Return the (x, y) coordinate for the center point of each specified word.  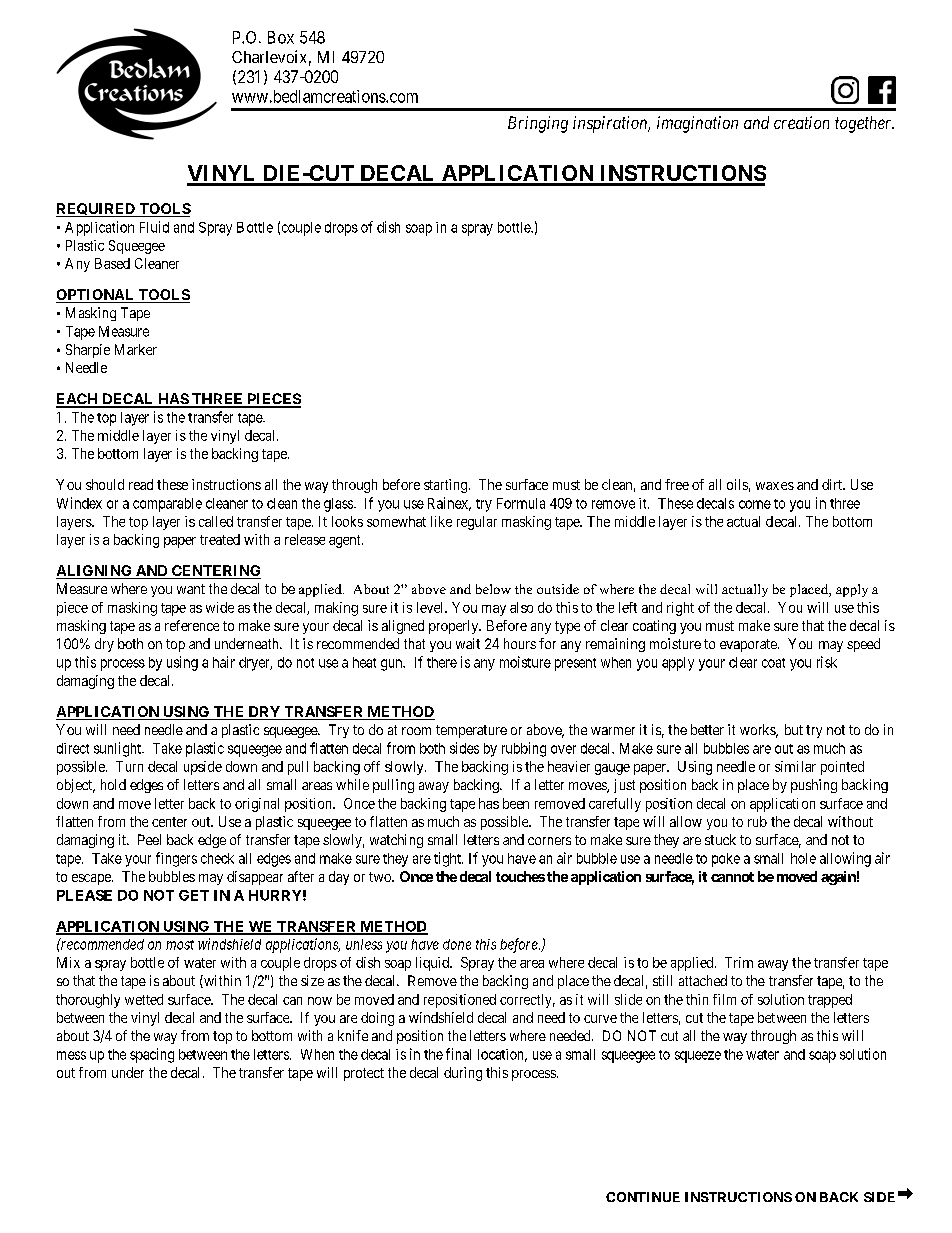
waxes (775, 486)
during (463, 1074)
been (516, 803)
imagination (697, 124)
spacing (152, 1055)
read (141, 484)
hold (113, 784)
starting (447, 486)
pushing (814, 786)
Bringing (538, 124)
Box (281, 37)
